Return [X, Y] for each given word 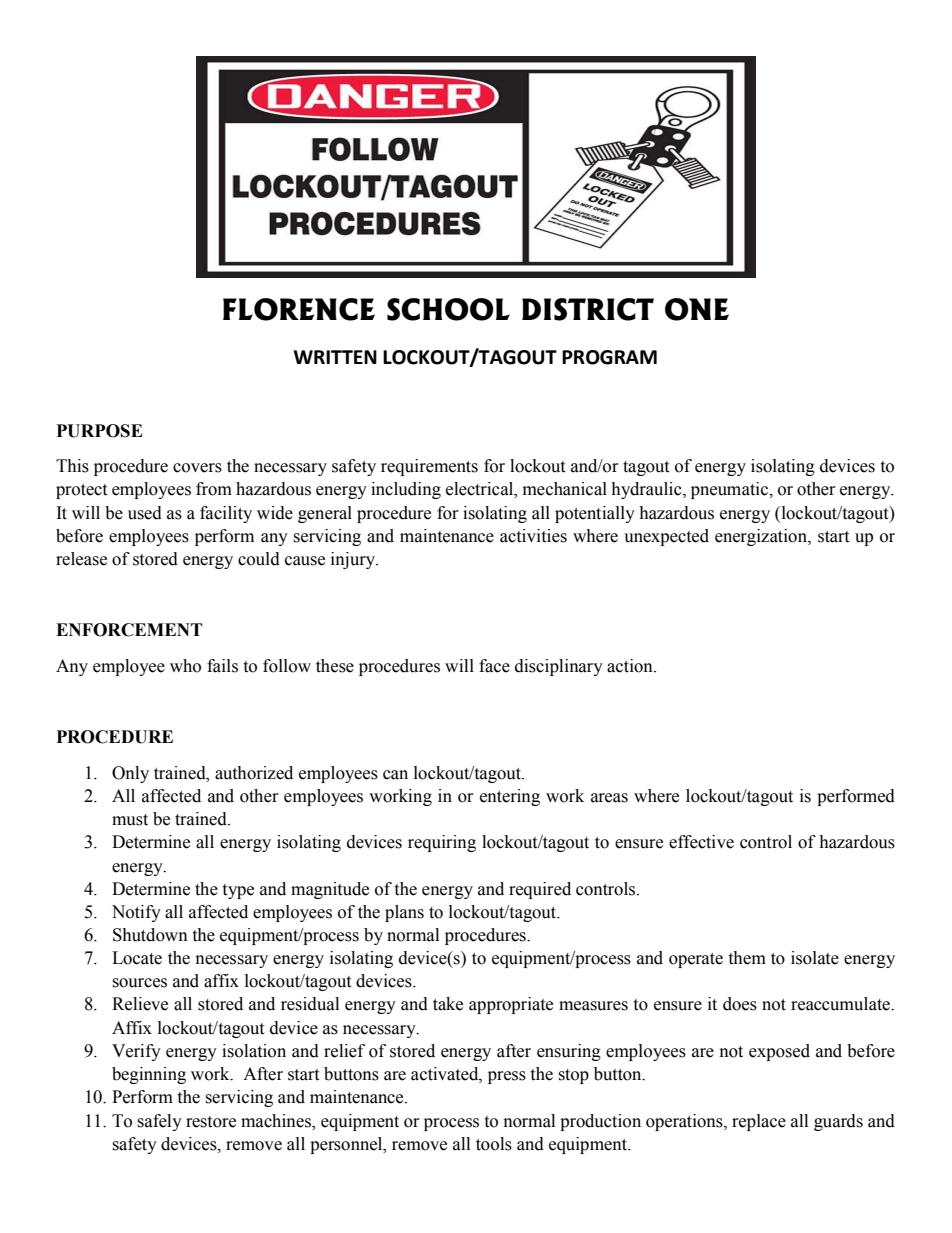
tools [494, 1144]
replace [759, 1122]
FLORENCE [299, 309]
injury [354, 560]
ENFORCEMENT [129, 630]
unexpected [666, 537]
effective [701, 842]
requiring [442, 843]
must [130, 820]
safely [159, 1122]
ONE [697, 309]
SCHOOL [448, 309]
